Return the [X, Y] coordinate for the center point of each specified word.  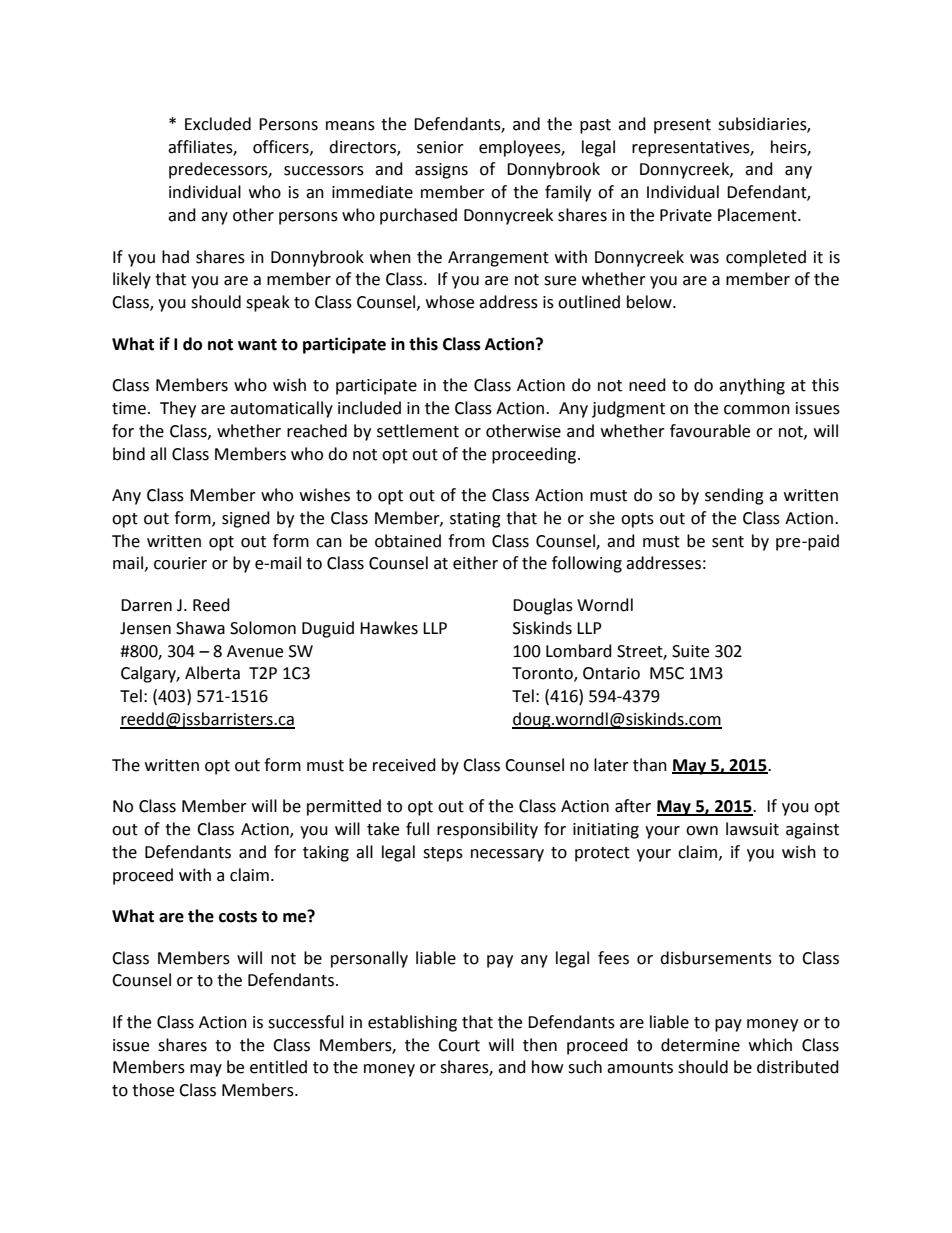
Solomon [263, 628]
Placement [758, 215]
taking [326, 853]
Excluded [218, 124]
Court [459, 1045]
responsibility [487, 830]
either [475, 563]
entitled [278, 1067]
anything [752, 386]
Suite [690, 651]
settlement [418, 431]
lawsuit [752, 829]
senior [440, 147]
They [178, 409]
